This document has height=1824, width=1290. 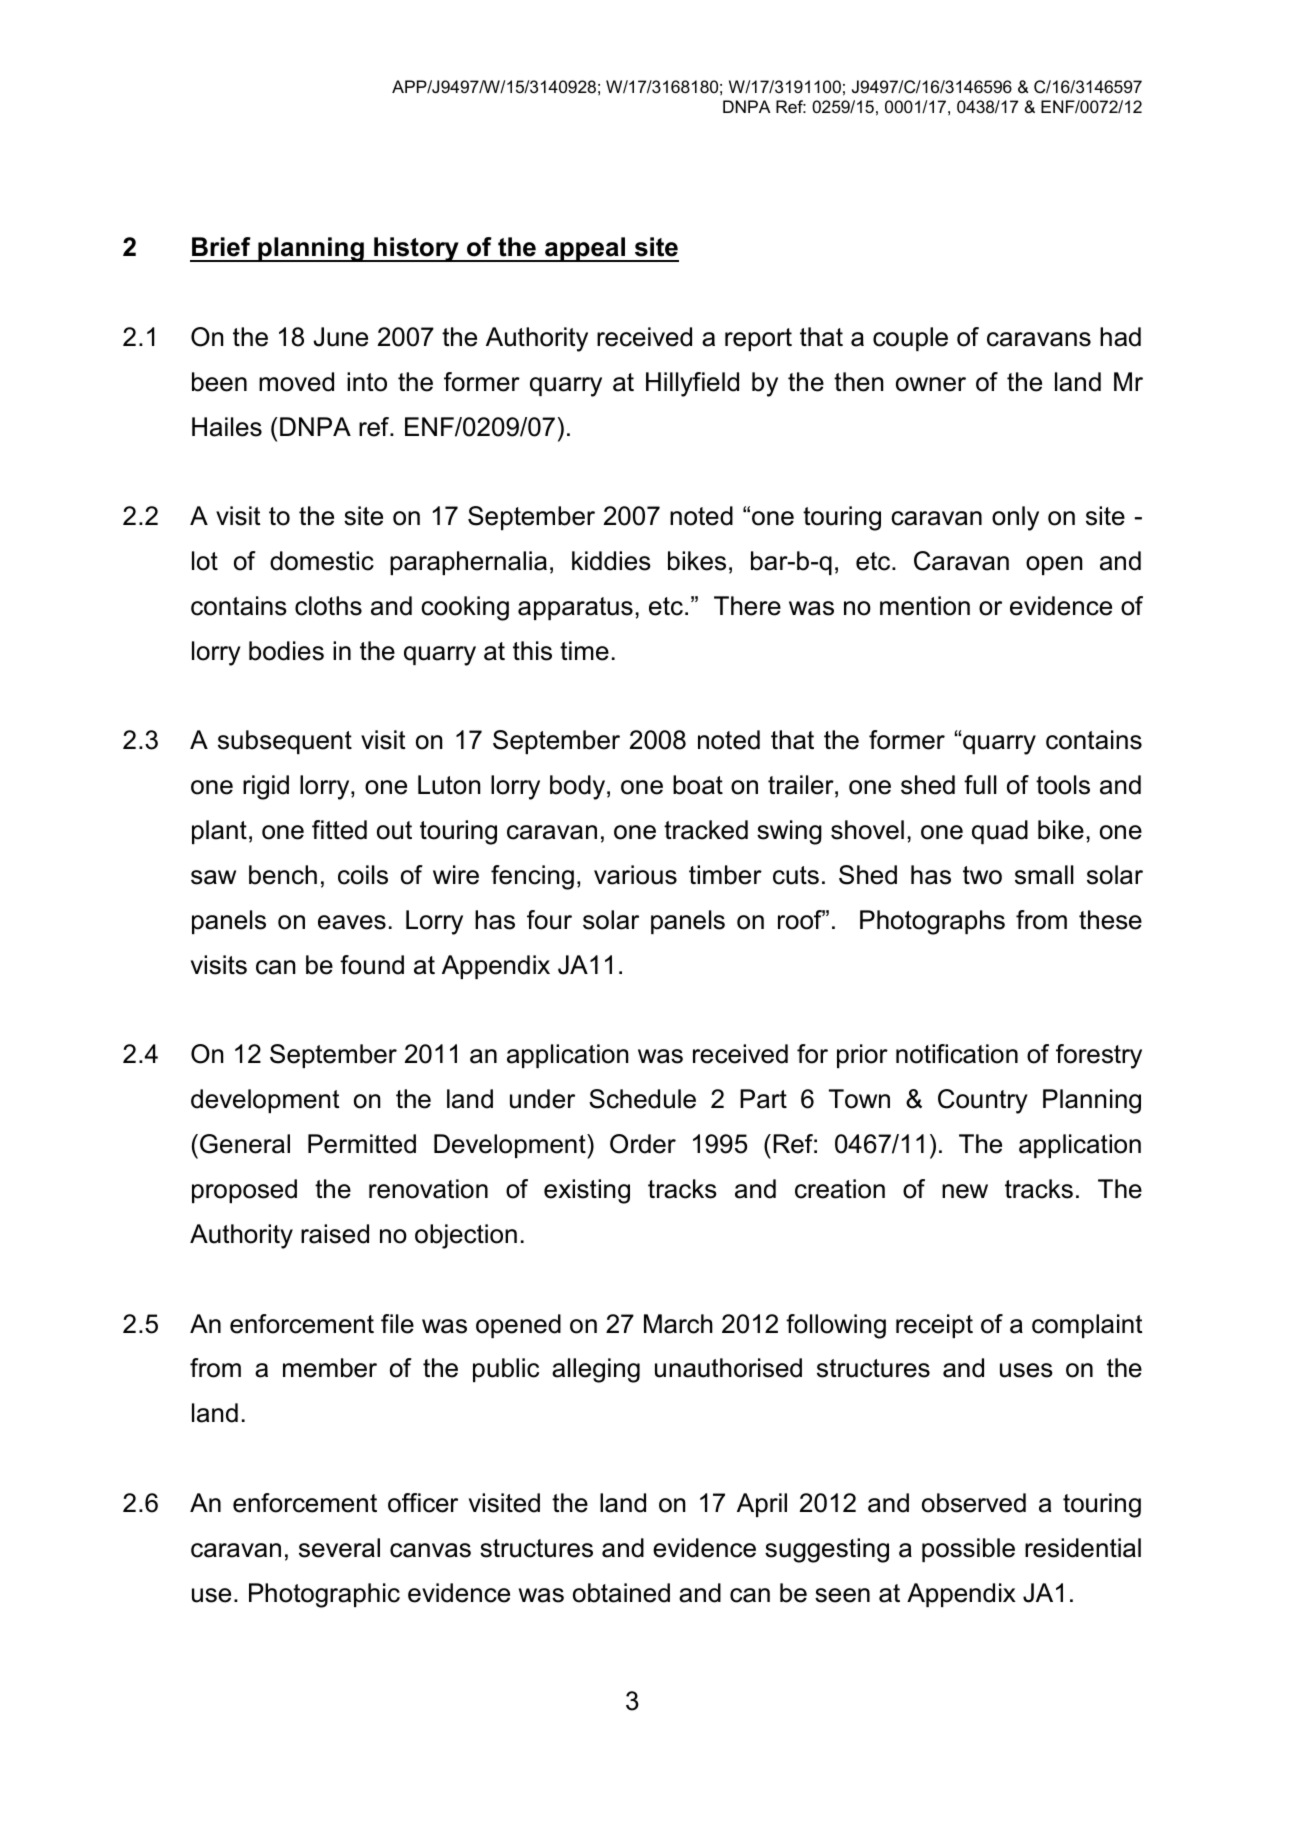 What do you see at coordinates (925, 606) in the document?
I see `mention` at bounding box center [925, 606].
